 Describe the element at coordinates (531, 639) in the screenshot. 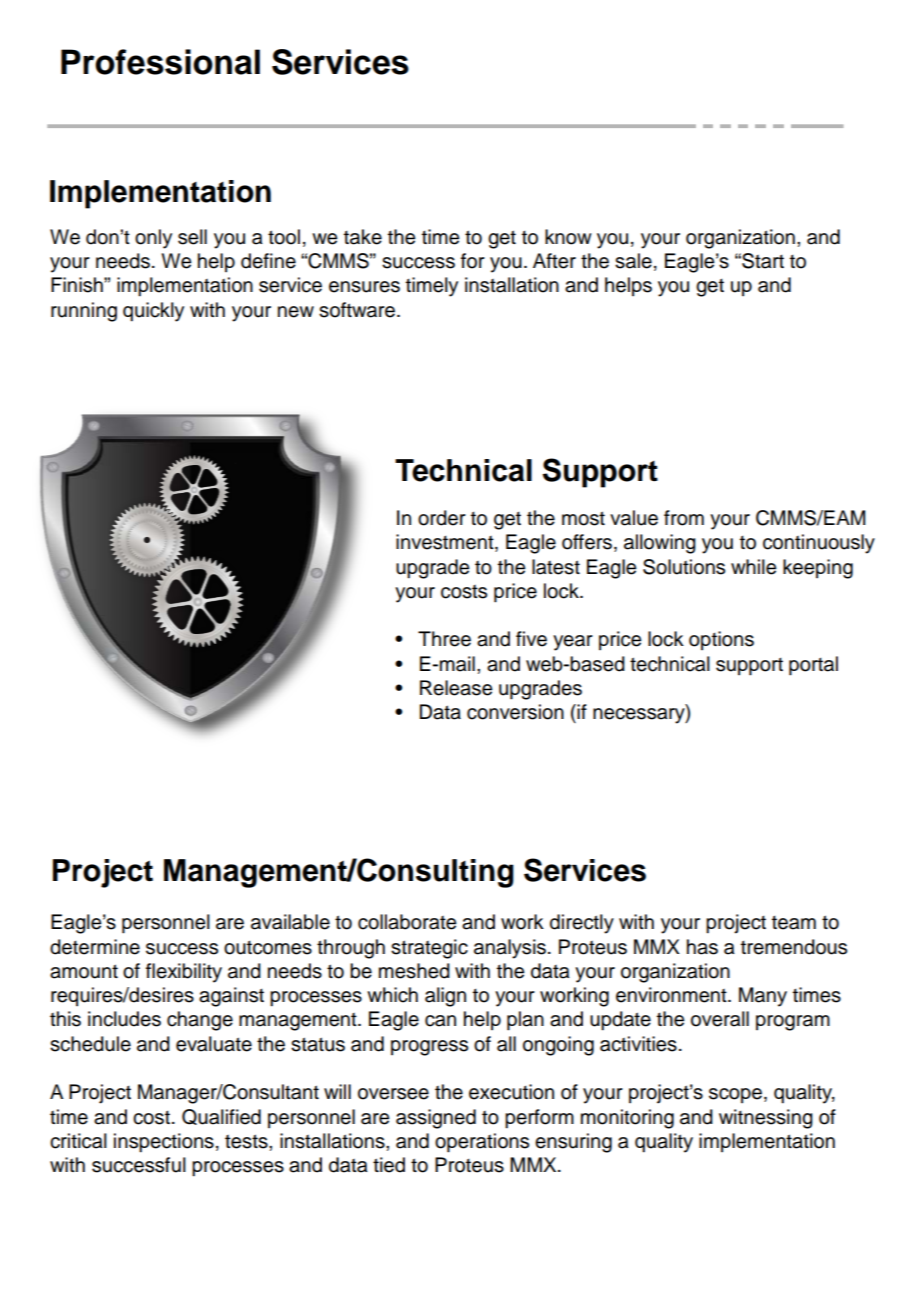

I see `five` at that location.
